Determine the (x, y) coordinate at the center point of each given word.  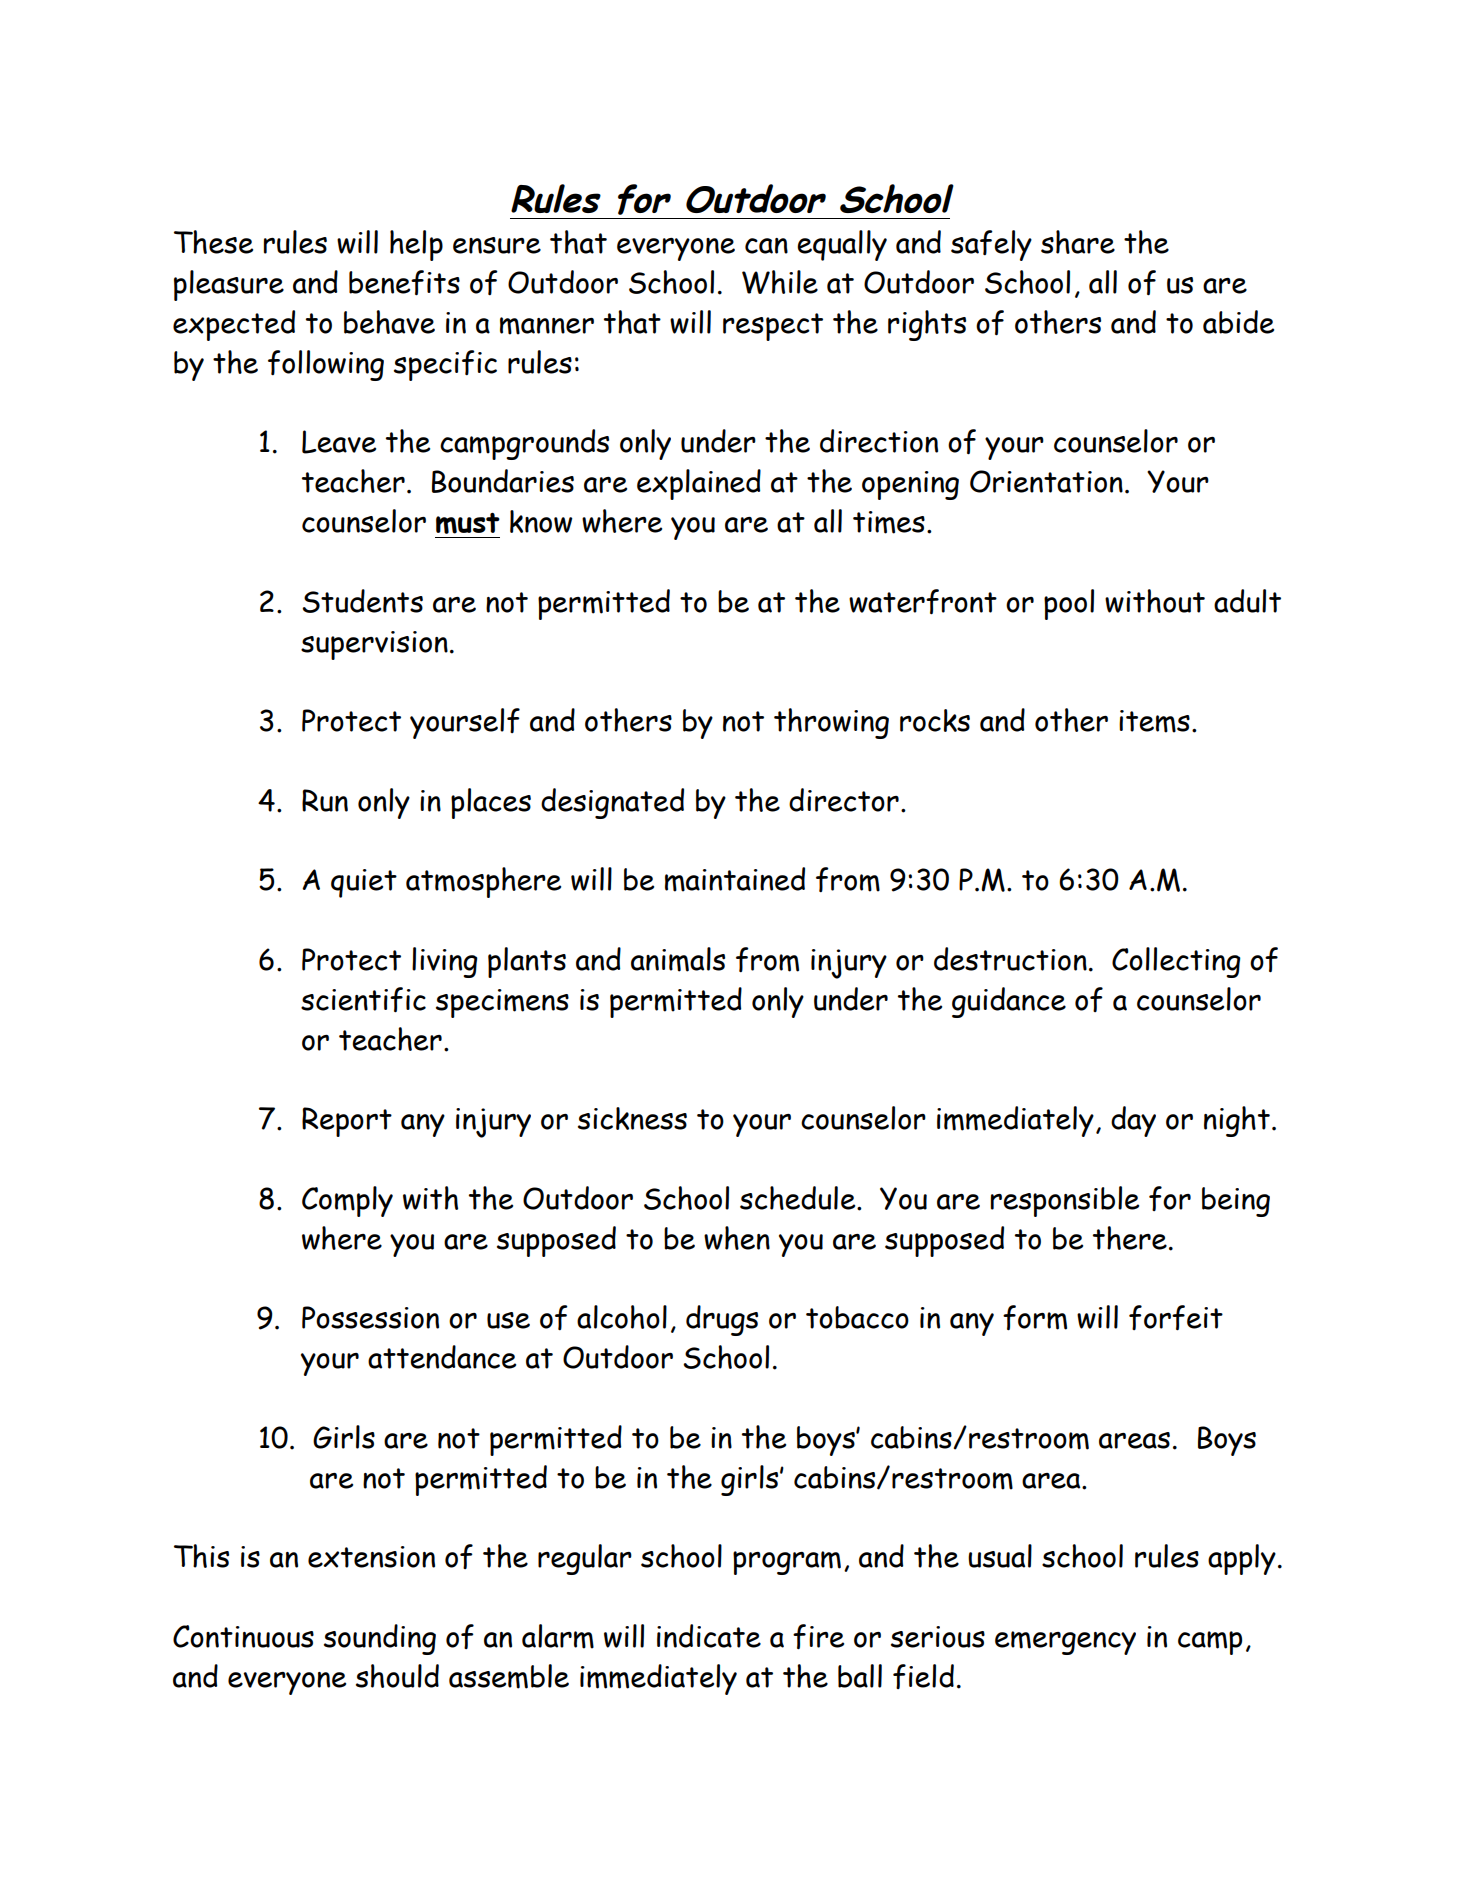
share (1078, 242)
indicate (709, 1636)
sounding (380, 1639)
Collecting (1176, 962)
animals (678, 959)
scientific (363, 1000)
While (780, 282)
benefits (404, 283)
